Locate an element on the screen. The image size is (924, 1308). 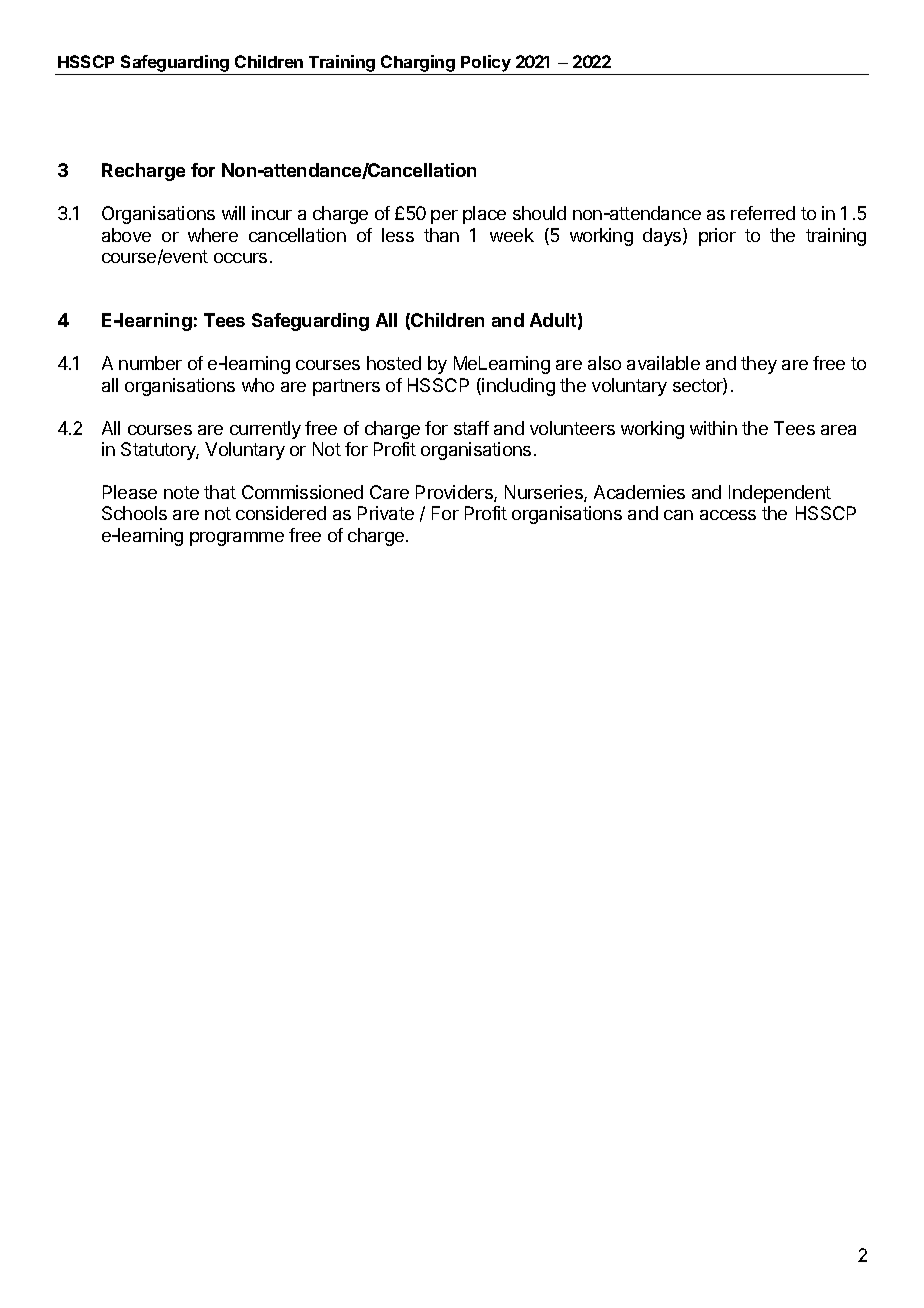
Policy is located at coordinates (486, 65).
